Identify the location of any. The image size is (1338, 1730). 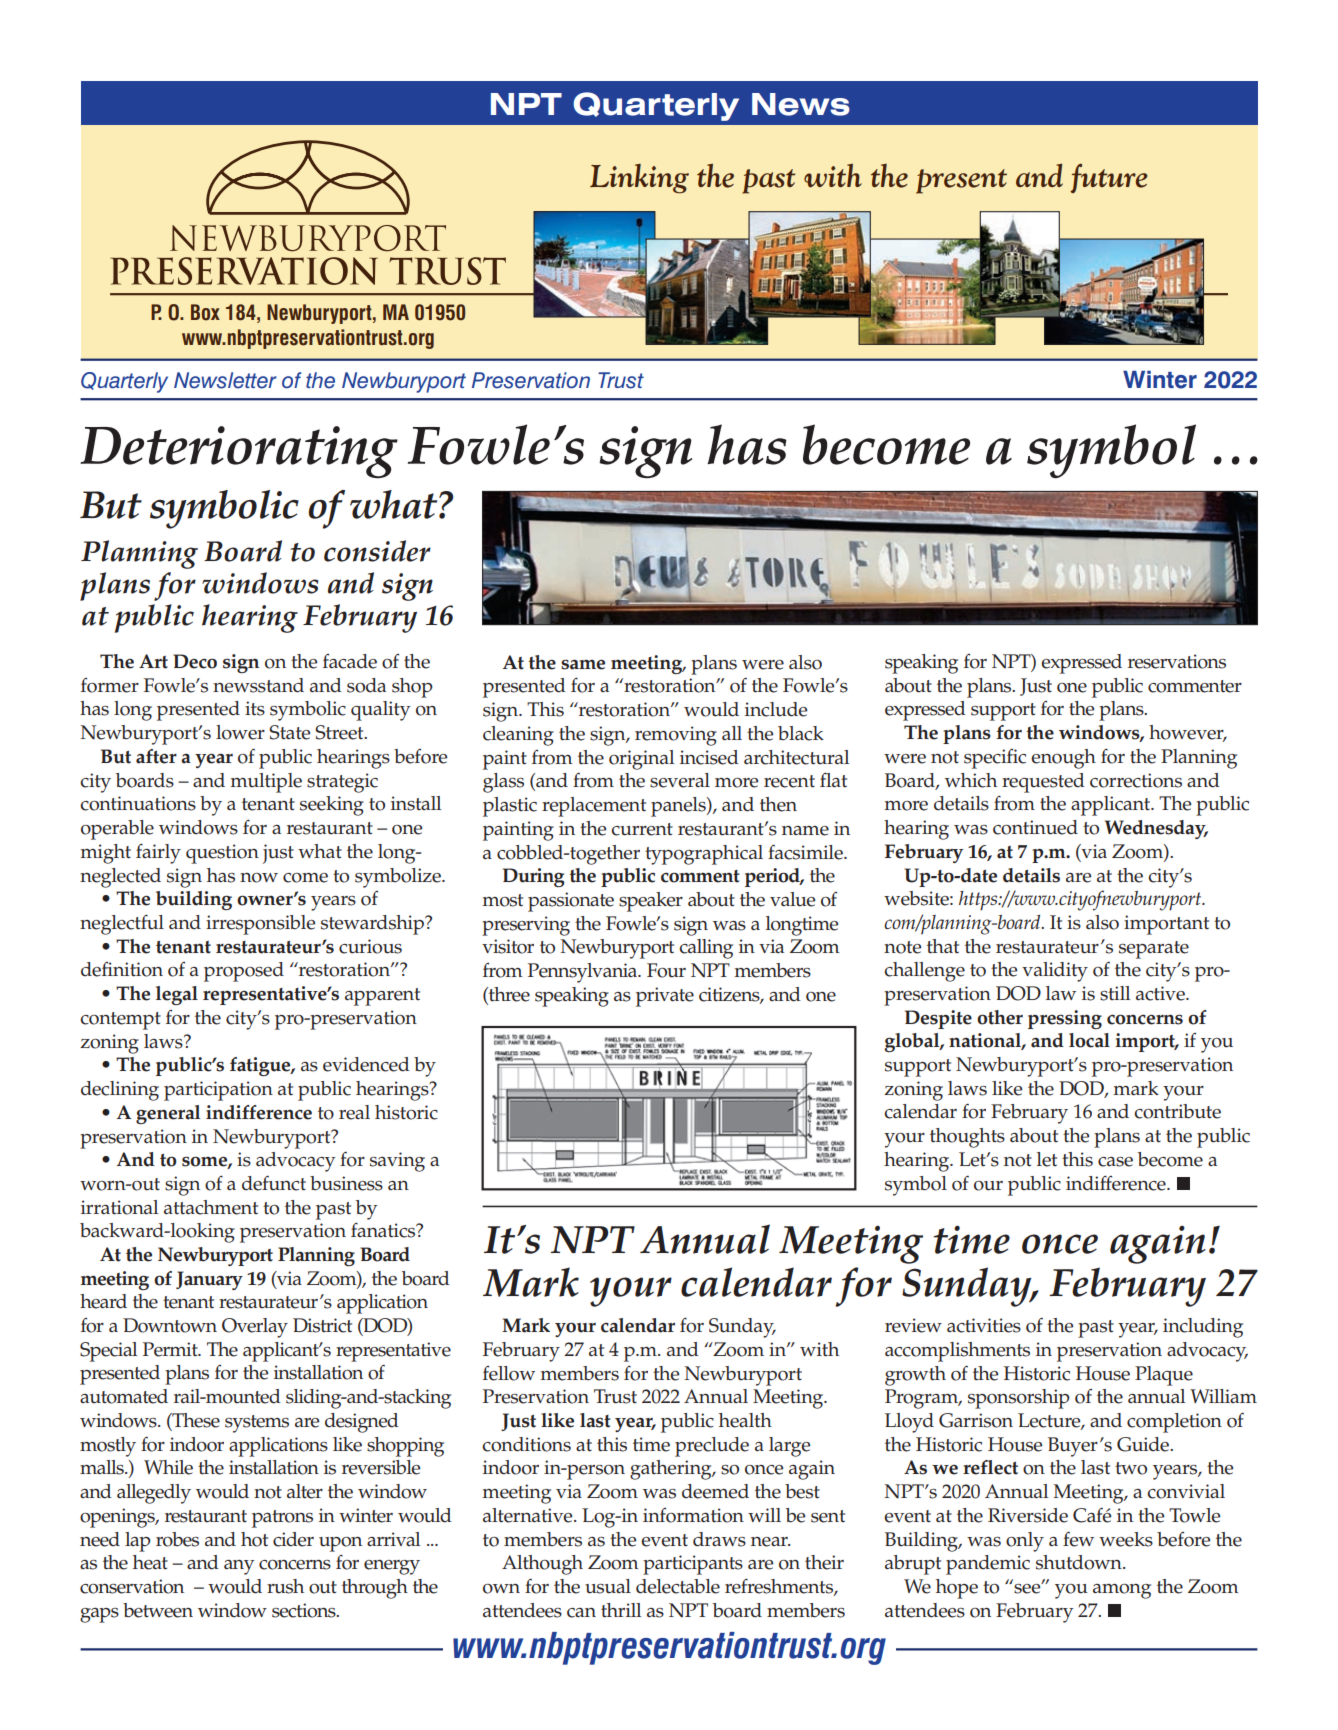
(239, 1567).
